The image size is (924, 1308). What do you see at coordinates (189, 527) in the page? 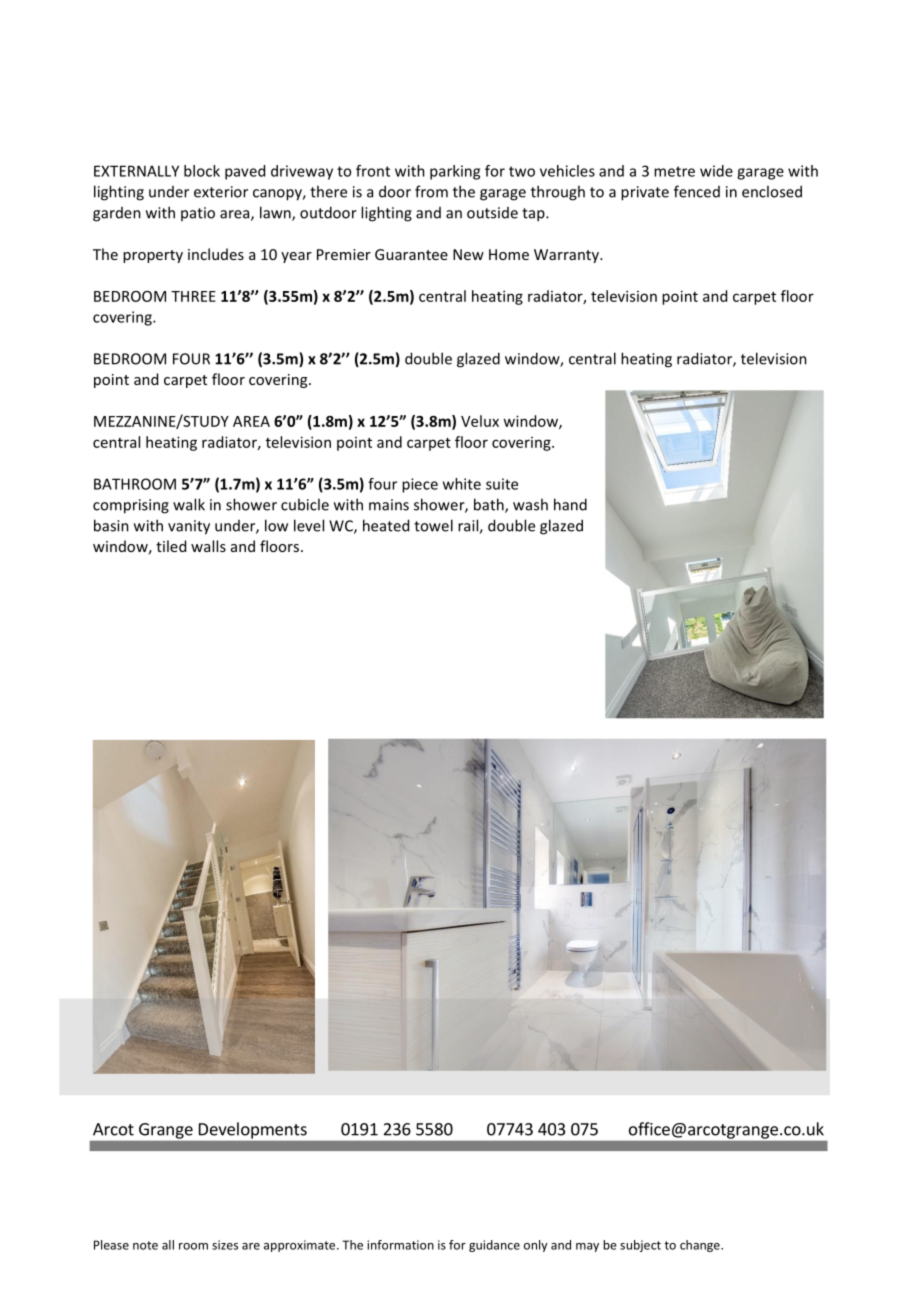
I see `vanity` at bounding box center [189, 527].
